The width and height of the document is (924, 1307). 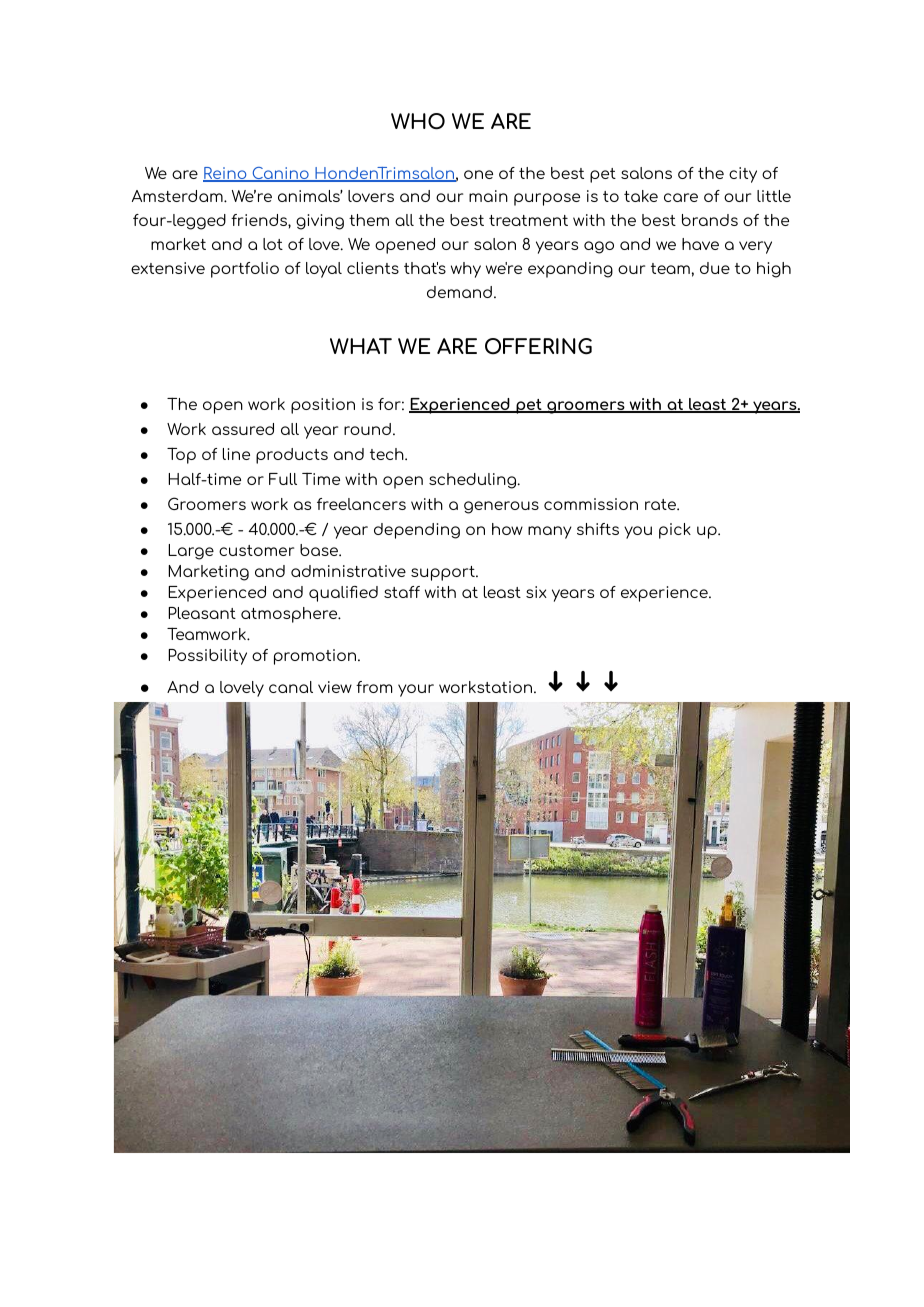 I want to click on due, so click(x=715, y=268).
